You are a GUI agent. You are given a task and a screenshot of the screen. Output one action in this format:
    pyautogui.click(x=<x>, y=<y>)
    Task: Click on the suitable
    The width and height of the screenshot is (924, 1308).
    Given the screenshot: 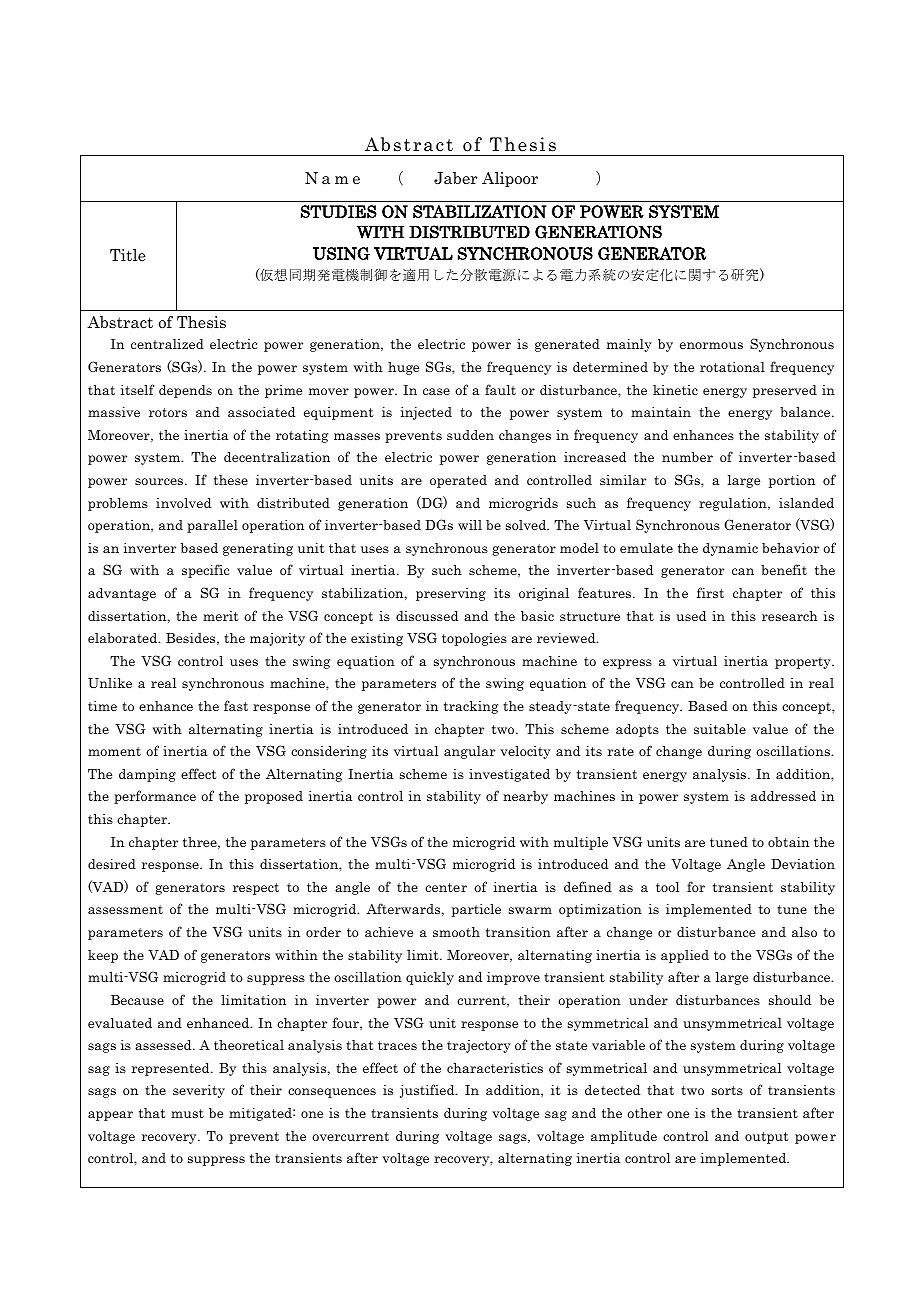 What is the action you would take?
    pyautogui.click(x=720, y=729)
